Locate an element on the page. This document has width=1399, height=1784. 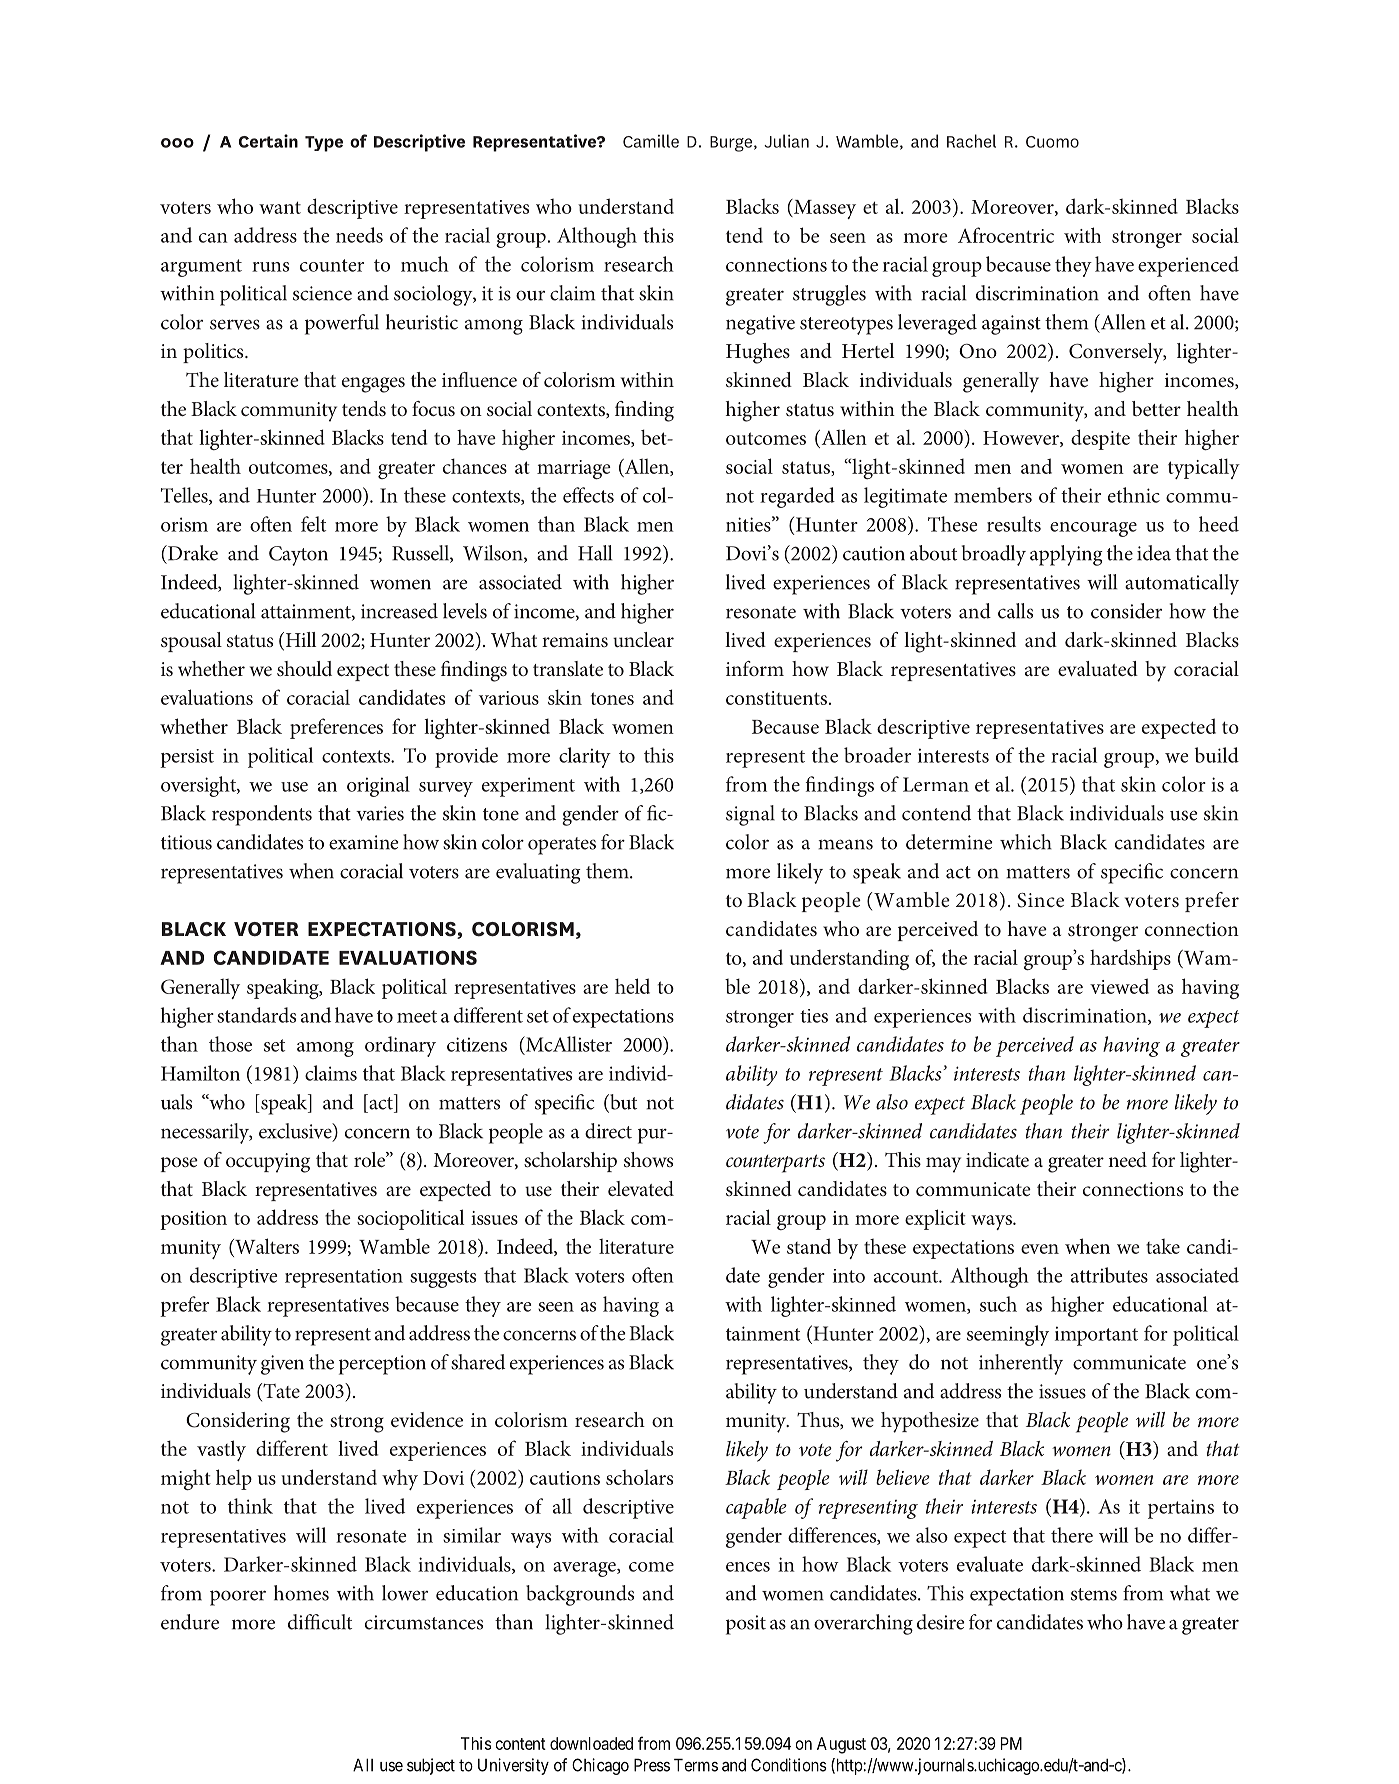
held is located at coordinates (632, 986).
